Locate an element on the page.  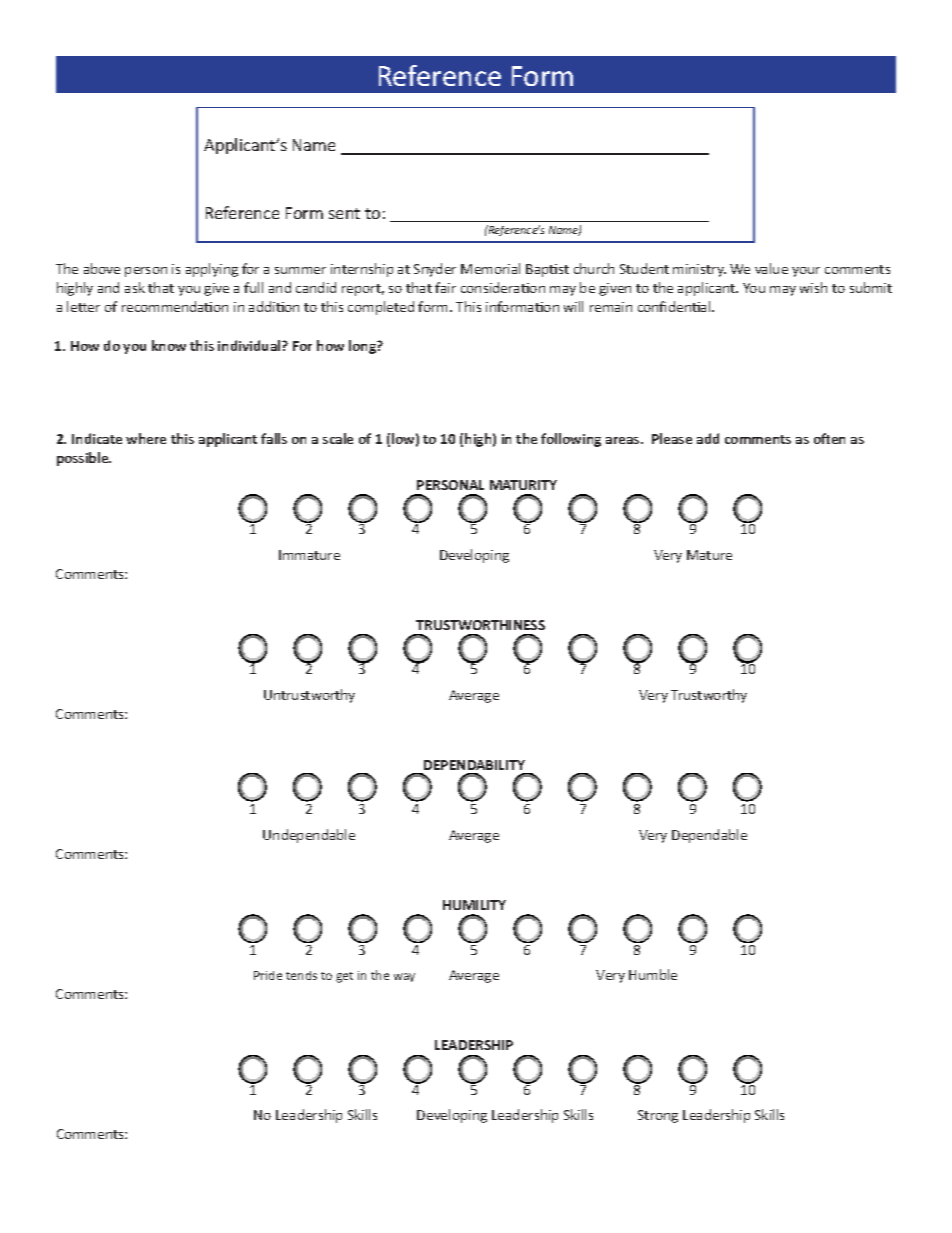
following is located at coordinates (571, 440).
